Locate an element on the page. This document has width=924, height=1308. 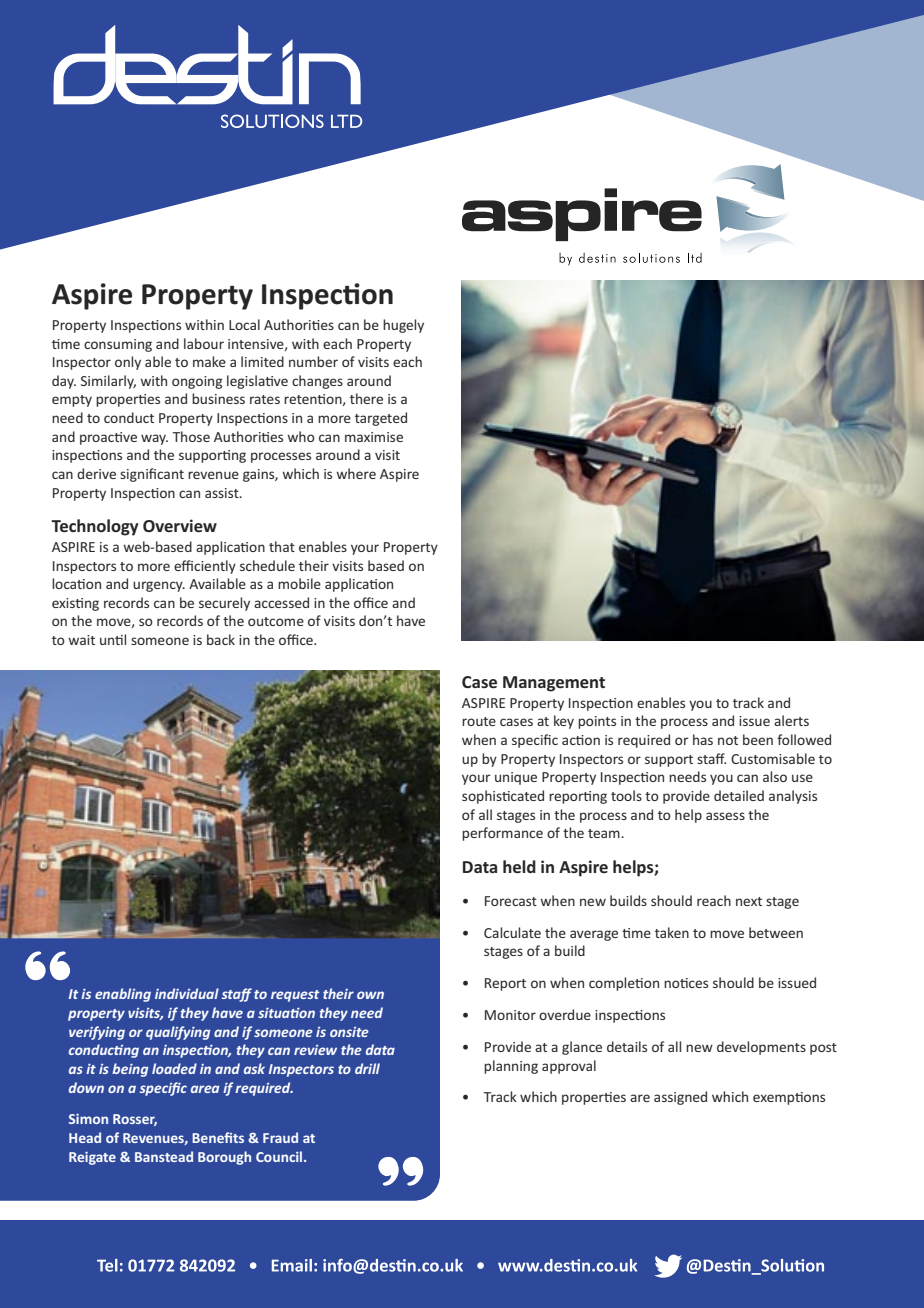
planning is located at coordinates (511, 1067).
